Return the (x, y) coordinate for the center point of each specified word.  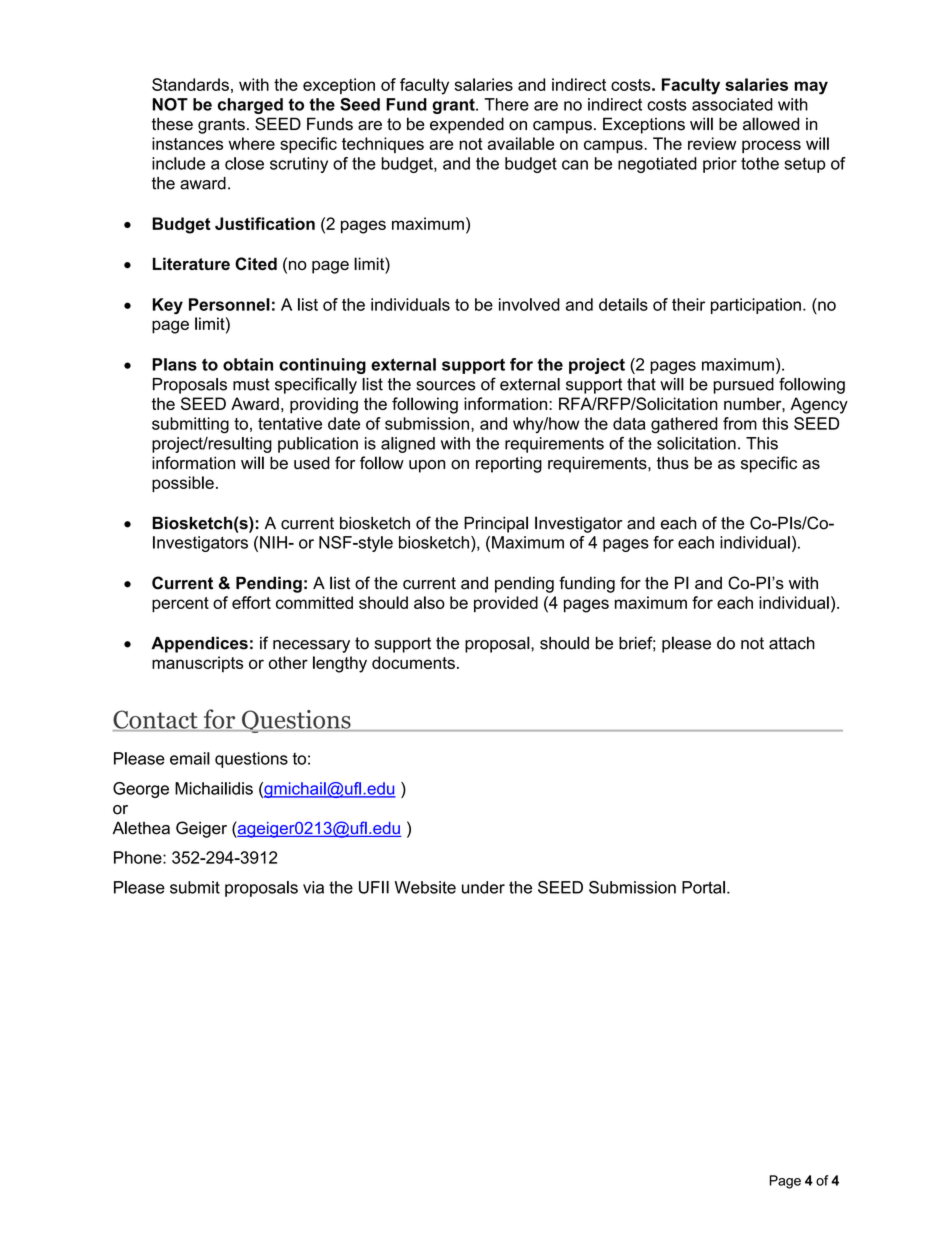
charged (250, 106)
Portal (703, 887)
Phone (139, 857)
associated (732, 104)
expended (467, 125)
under (483, 887)
